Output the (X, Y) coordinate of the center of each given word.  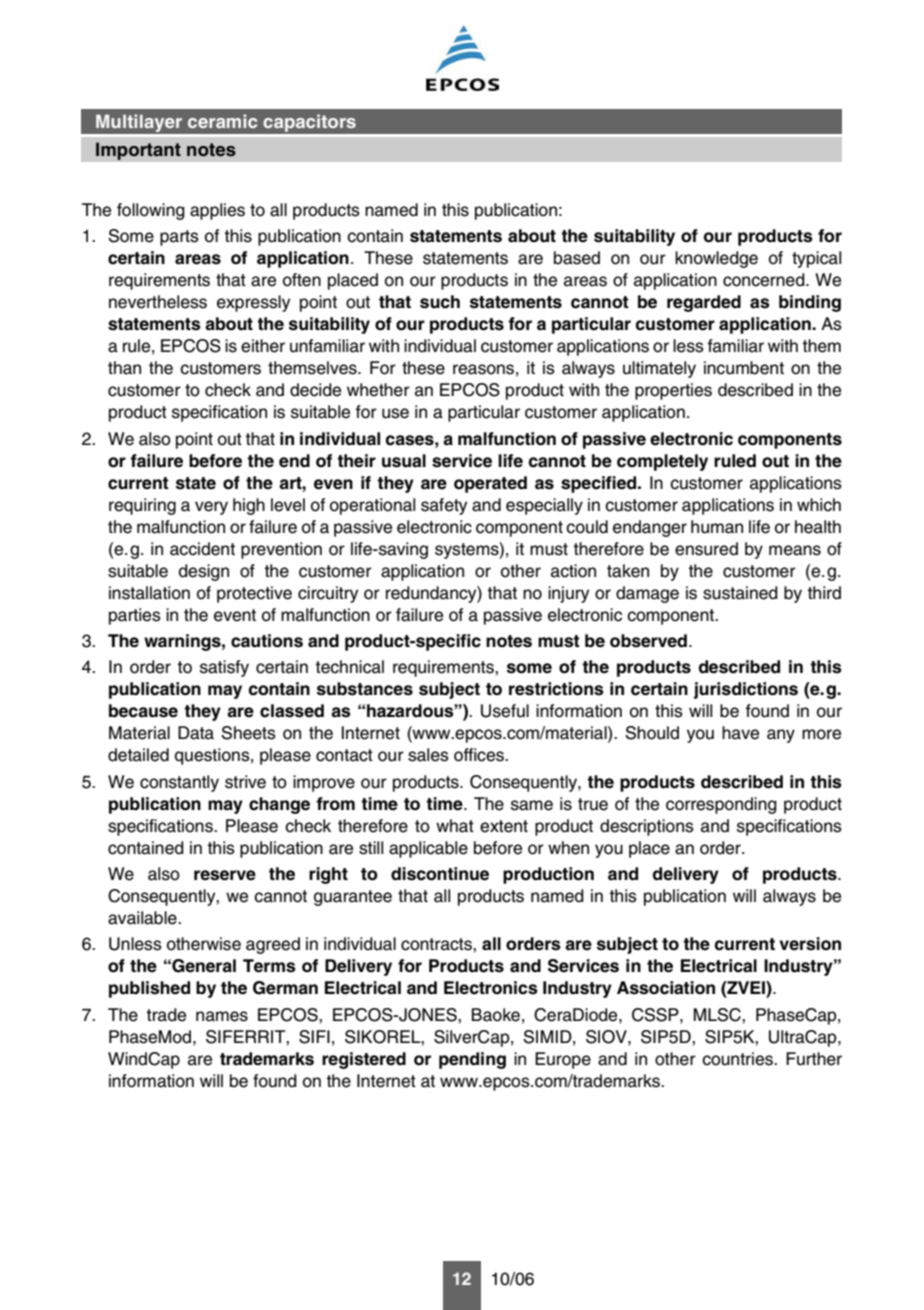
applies (217, 211)
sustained (740, 593)
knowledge (716, 259)
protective (254, 594)
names (222, 1016)
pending (472, 1060)
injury (568, 594)
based (577, 258)
